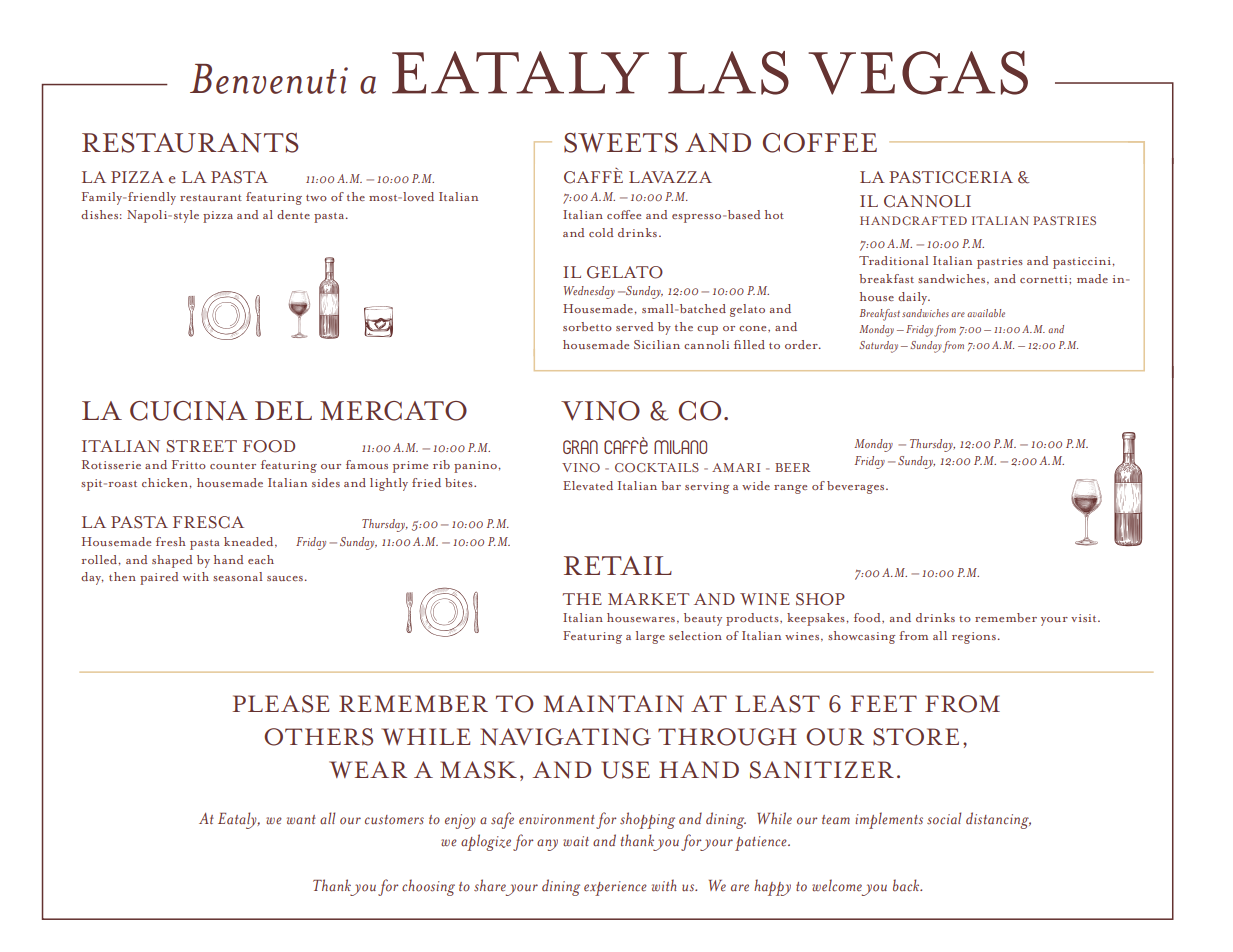 This page has width=1233, height=952. What do you see at coordinates (301, 820) in the page?
I see `want` at bounding box center [301, 820].
